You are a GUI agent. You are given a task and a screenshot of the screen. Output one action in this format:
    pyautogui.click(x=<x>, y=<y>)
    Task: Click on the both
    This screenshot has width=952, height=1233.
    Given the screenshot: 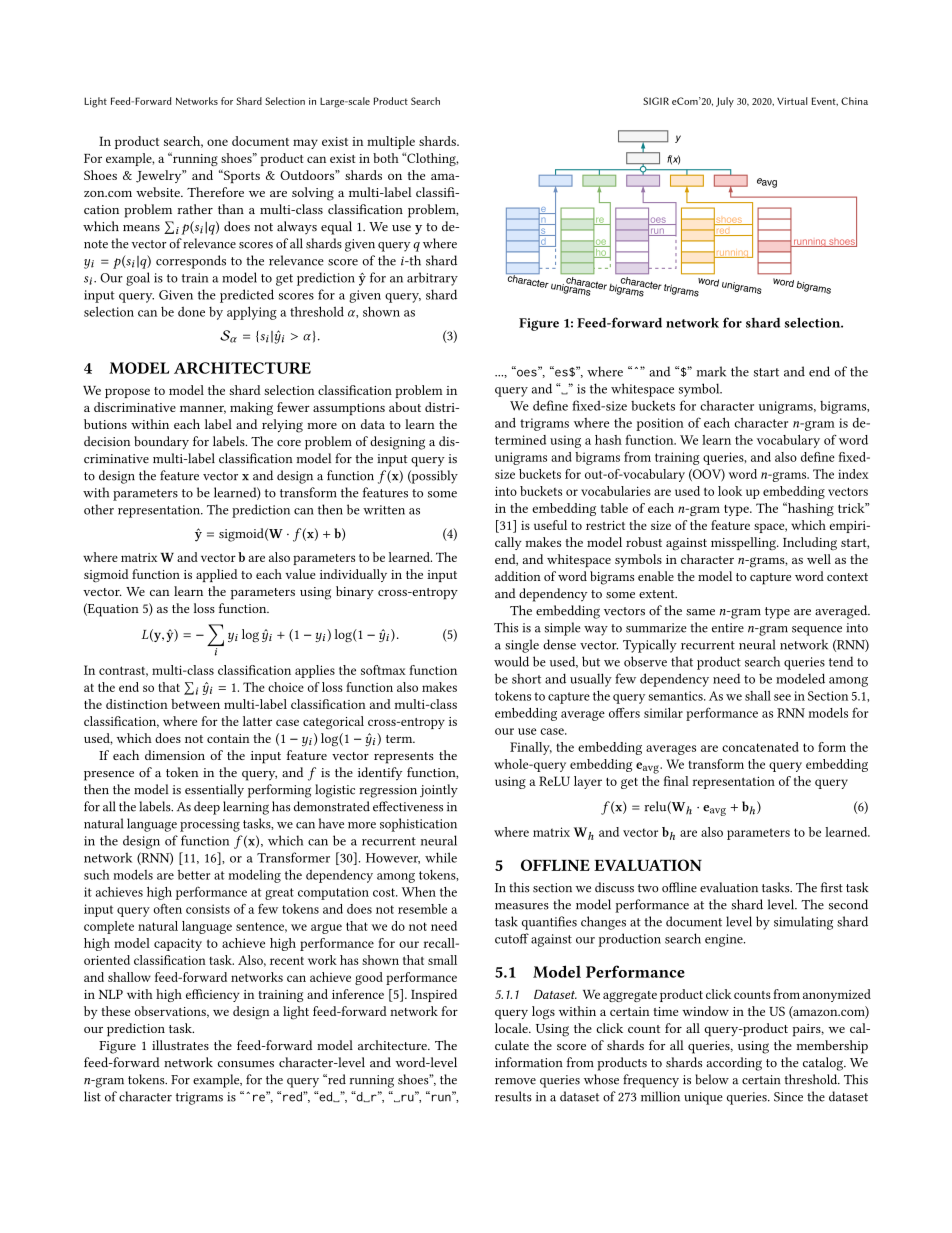 What is the action you would take?
    pyautogui.click(x=386, y=158)
